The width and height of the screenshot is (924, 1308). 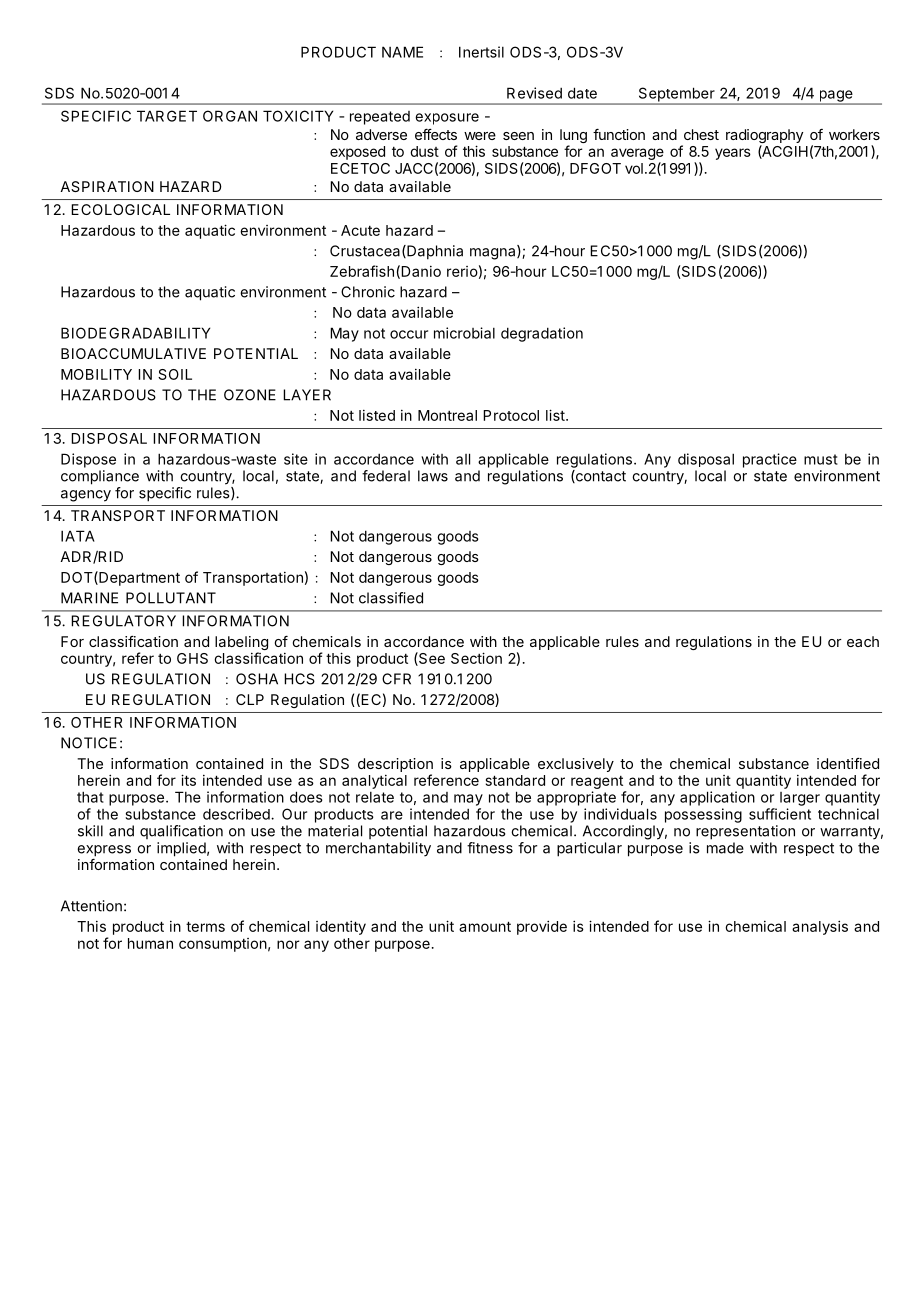 What do you see at coordinates (836, 97) in the screenshot?
I see `page` at bounding box center [836, 97].
